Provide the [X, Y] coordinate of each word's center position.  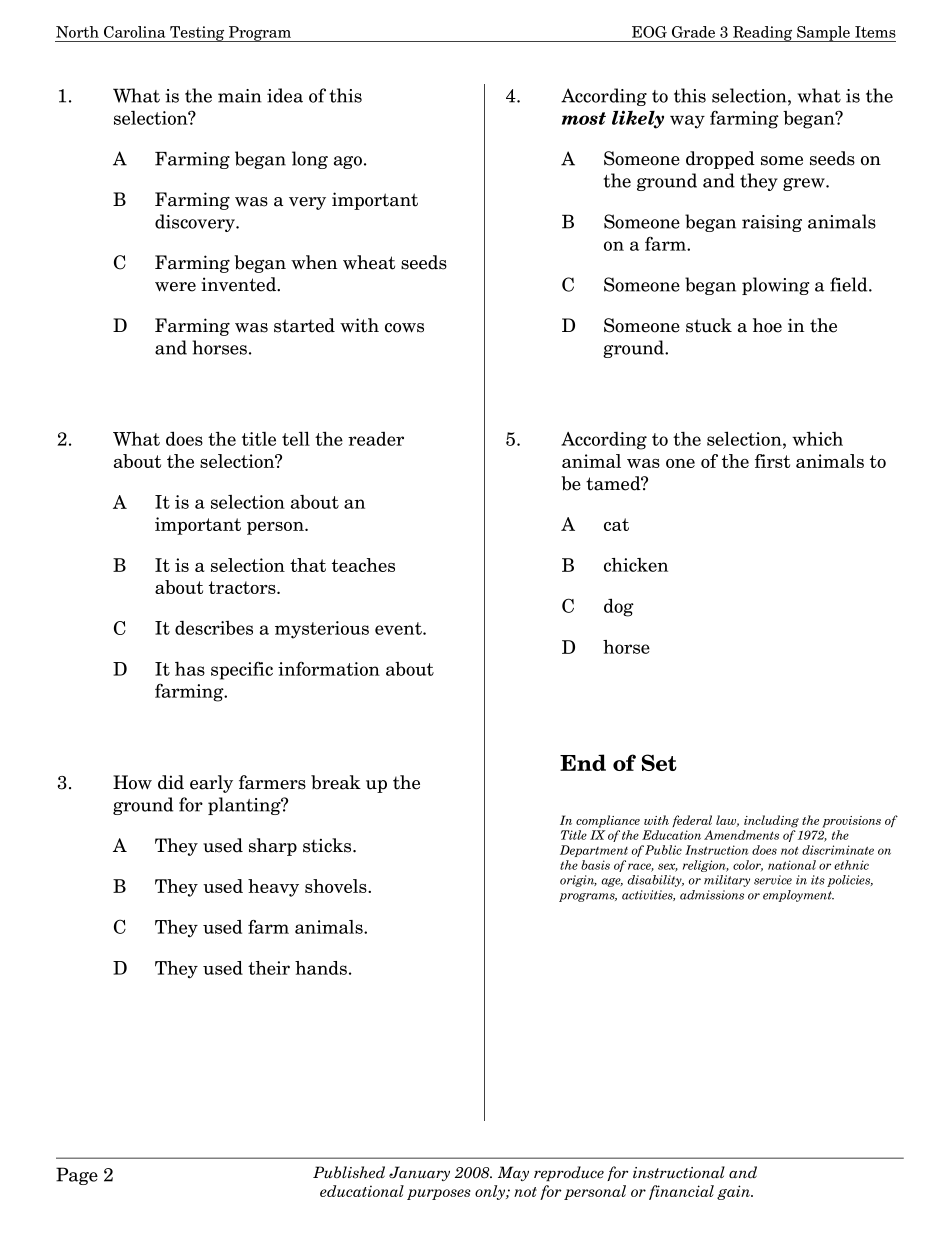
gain [735, 1192]
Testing [197, 34]
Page [77, 1176]
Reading [763, 34]
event [399, 628]
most [584, 118]
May [513, 1173]
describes [214, 628]
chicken [636, 565]
